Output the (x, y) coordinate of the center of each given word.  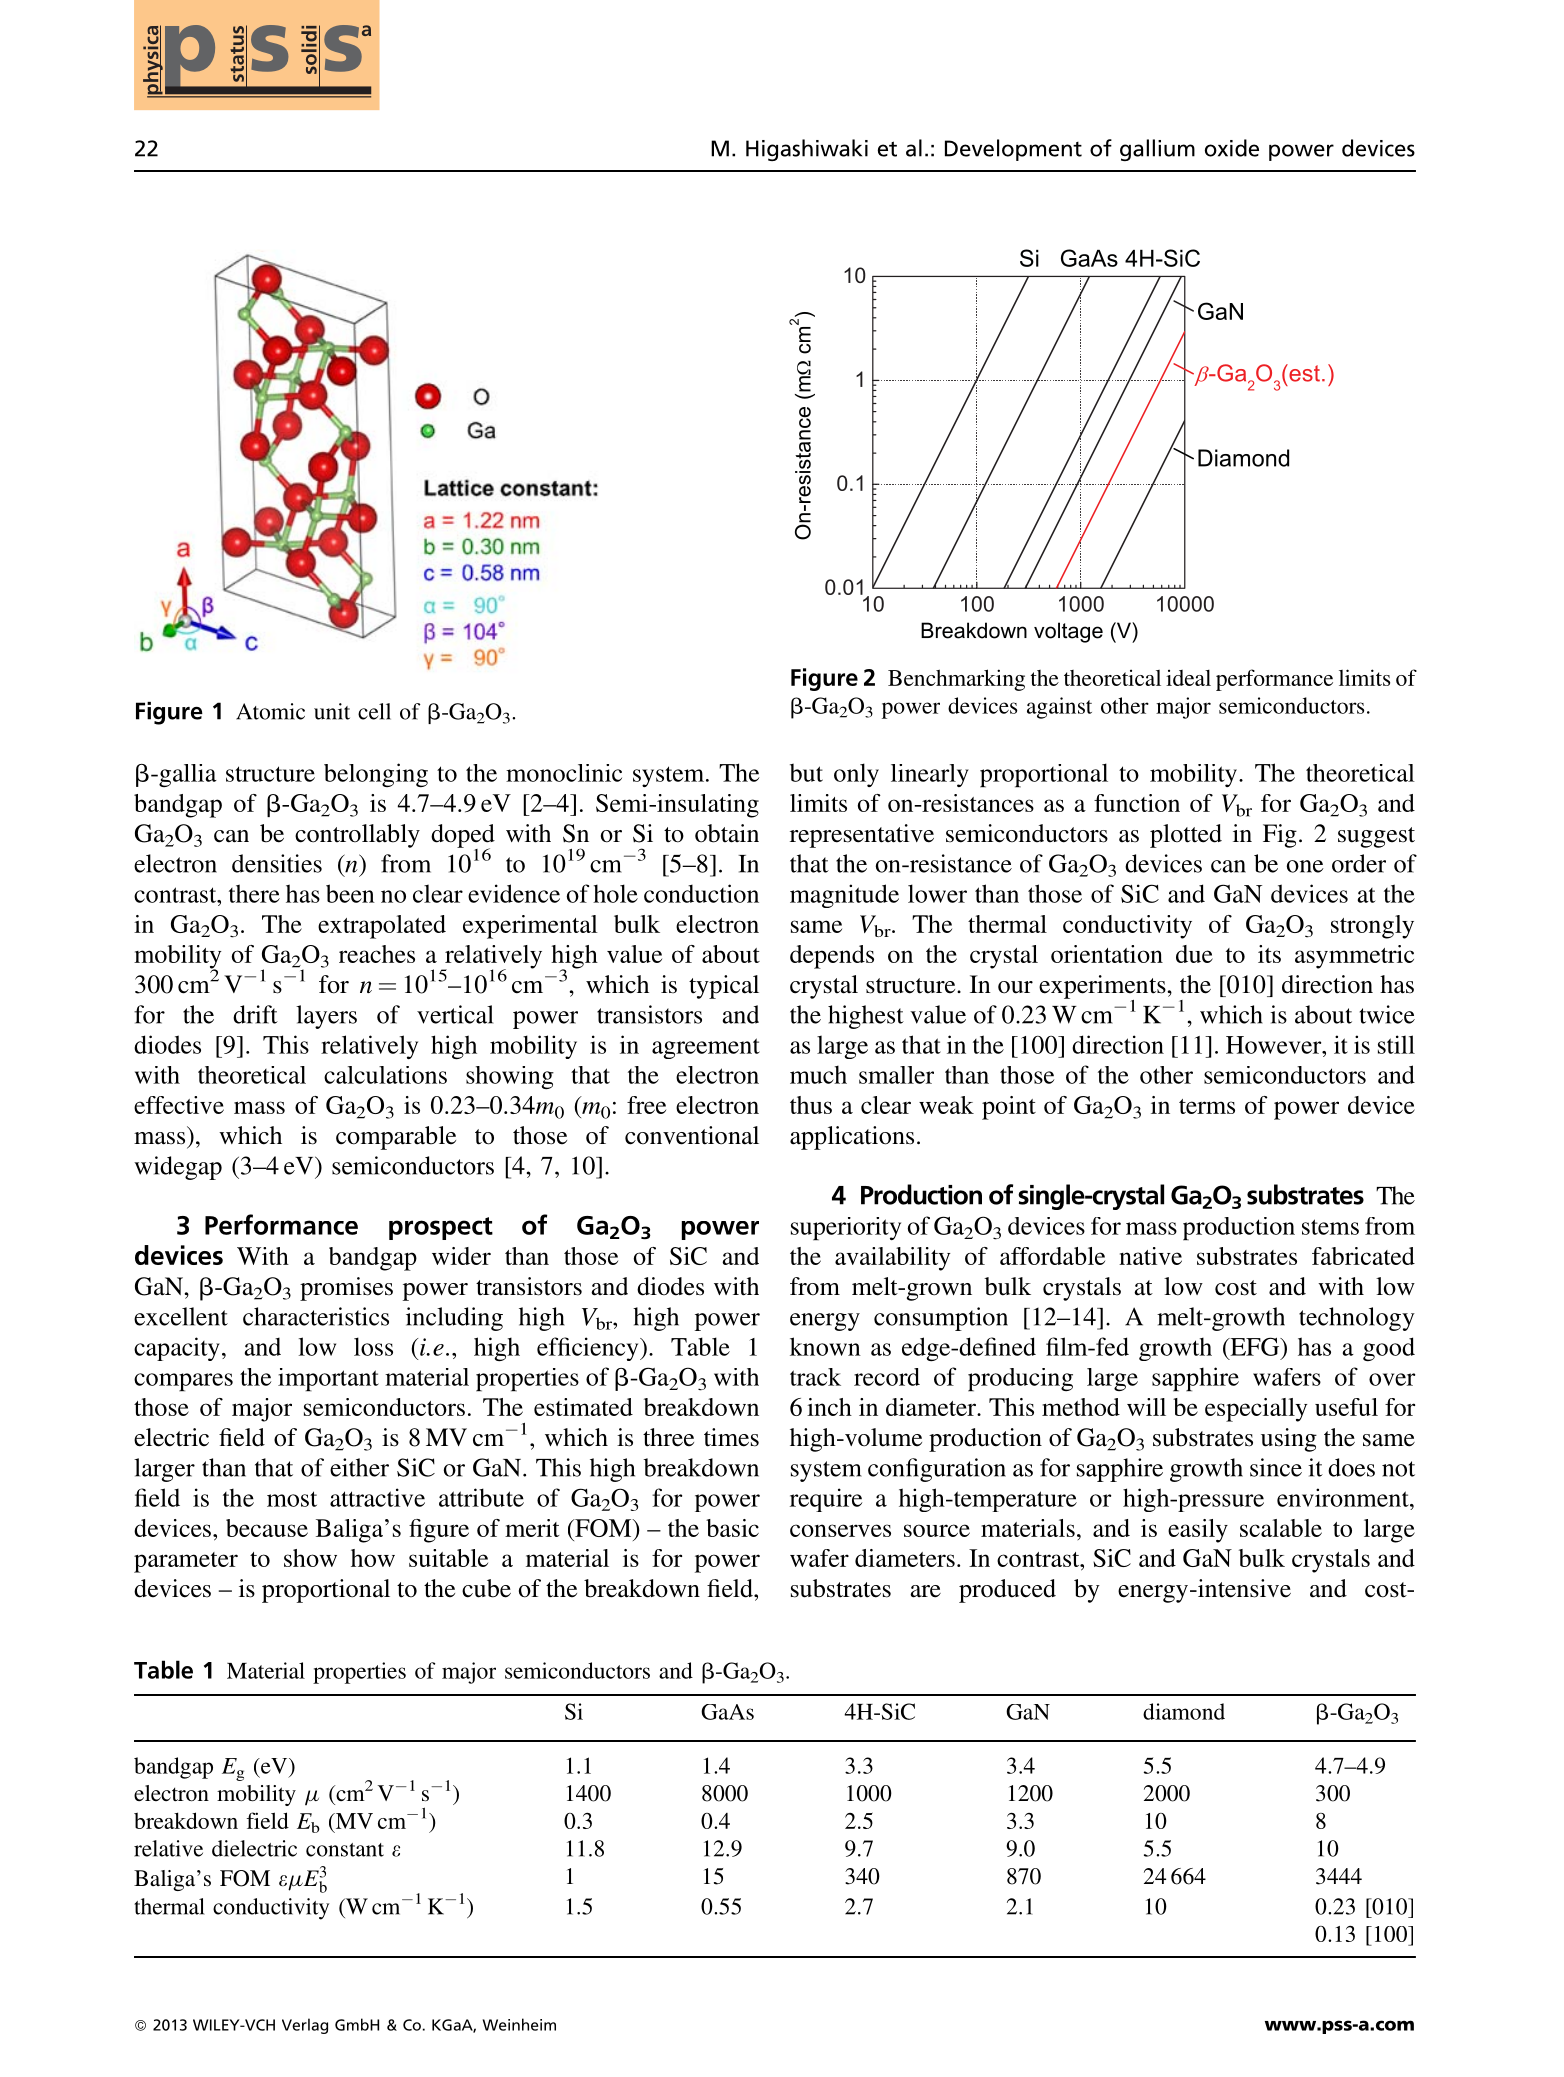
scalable (1281, 1528)
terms (1207, 1106)
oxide (1232, 148)
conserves (840, 1530)
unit (332, 711)
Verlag (305, 2026)
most (292, 1499)
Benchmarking (956, 680)
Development (1013, 150)
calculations (385, 1075)
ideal (1188, 677)
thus (811, 1105)
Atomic (270, 711)
